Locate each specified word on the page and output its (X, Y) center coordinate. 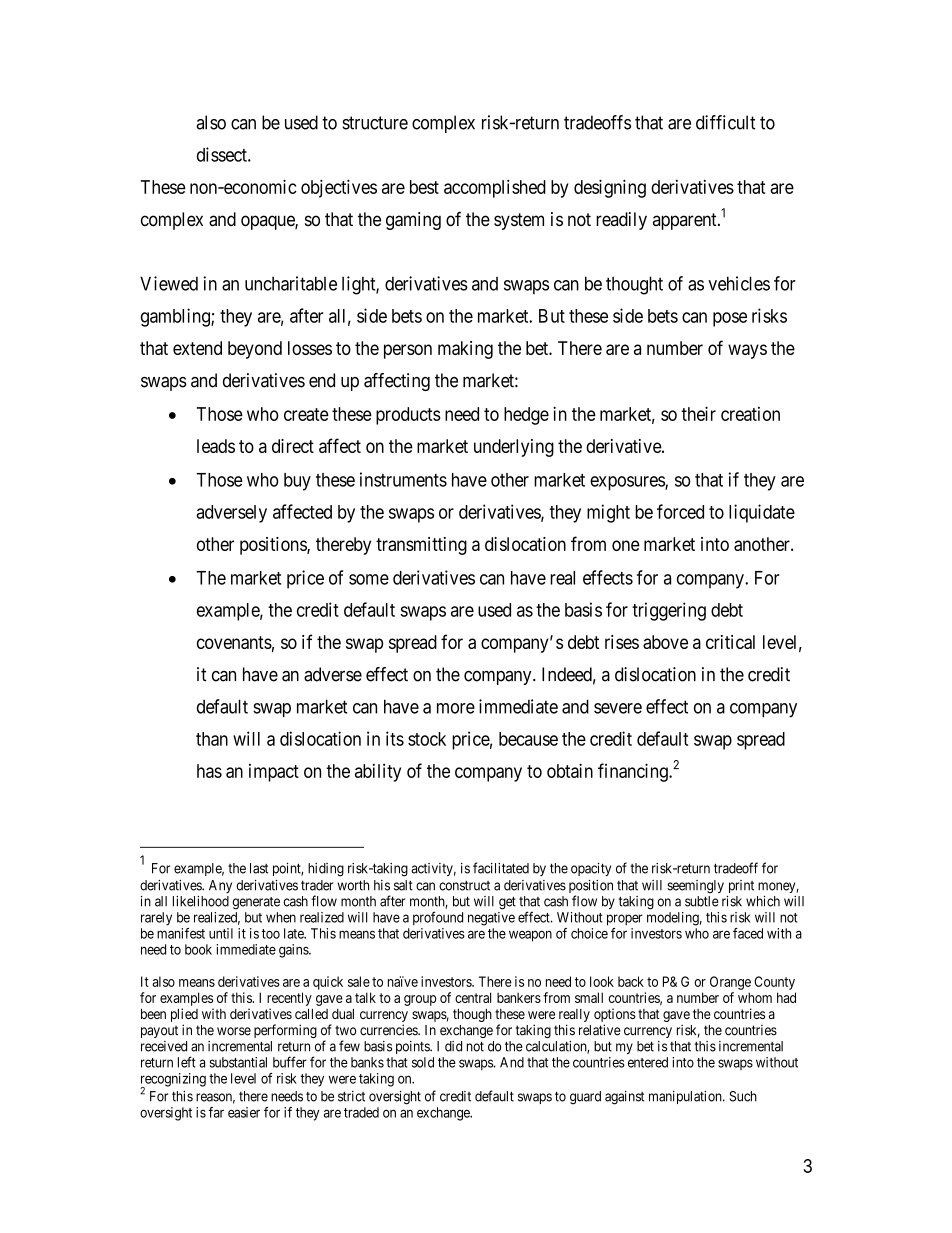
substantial (238, 1062)
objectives (339, 188)
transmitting (421, 546)
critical (730, 642)
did (453, 1046)
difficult (725, 122)
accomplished (495, 188)
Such (743, 1096)
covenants (234, 642)
